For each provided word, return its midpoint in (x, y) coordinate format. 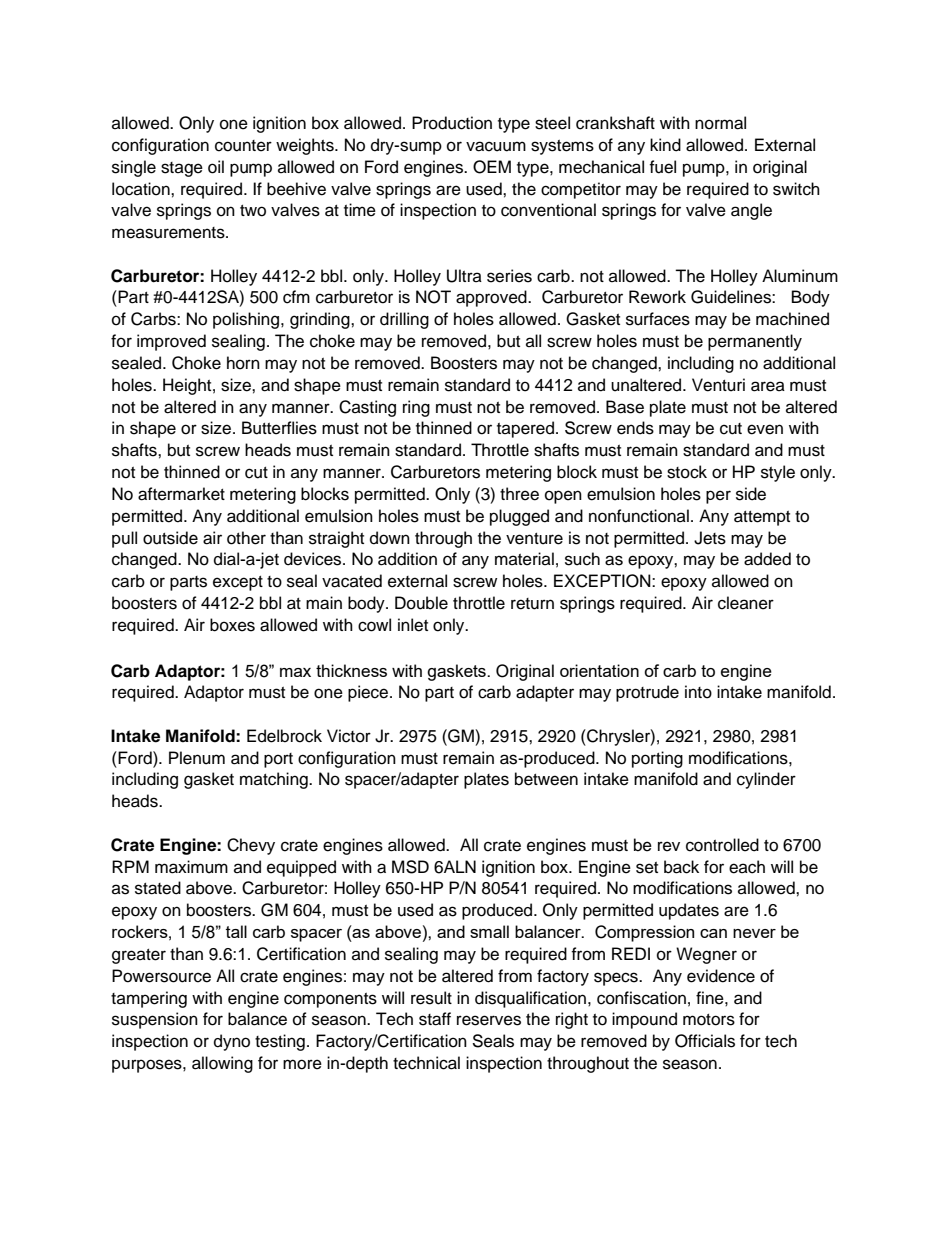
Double (421, 603)
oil (216, 167)
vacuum (496, 146)
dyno (232, 1042)
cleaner (746, 603)
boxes (232, 625)
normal (720, 123)
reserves (489, 1020)
